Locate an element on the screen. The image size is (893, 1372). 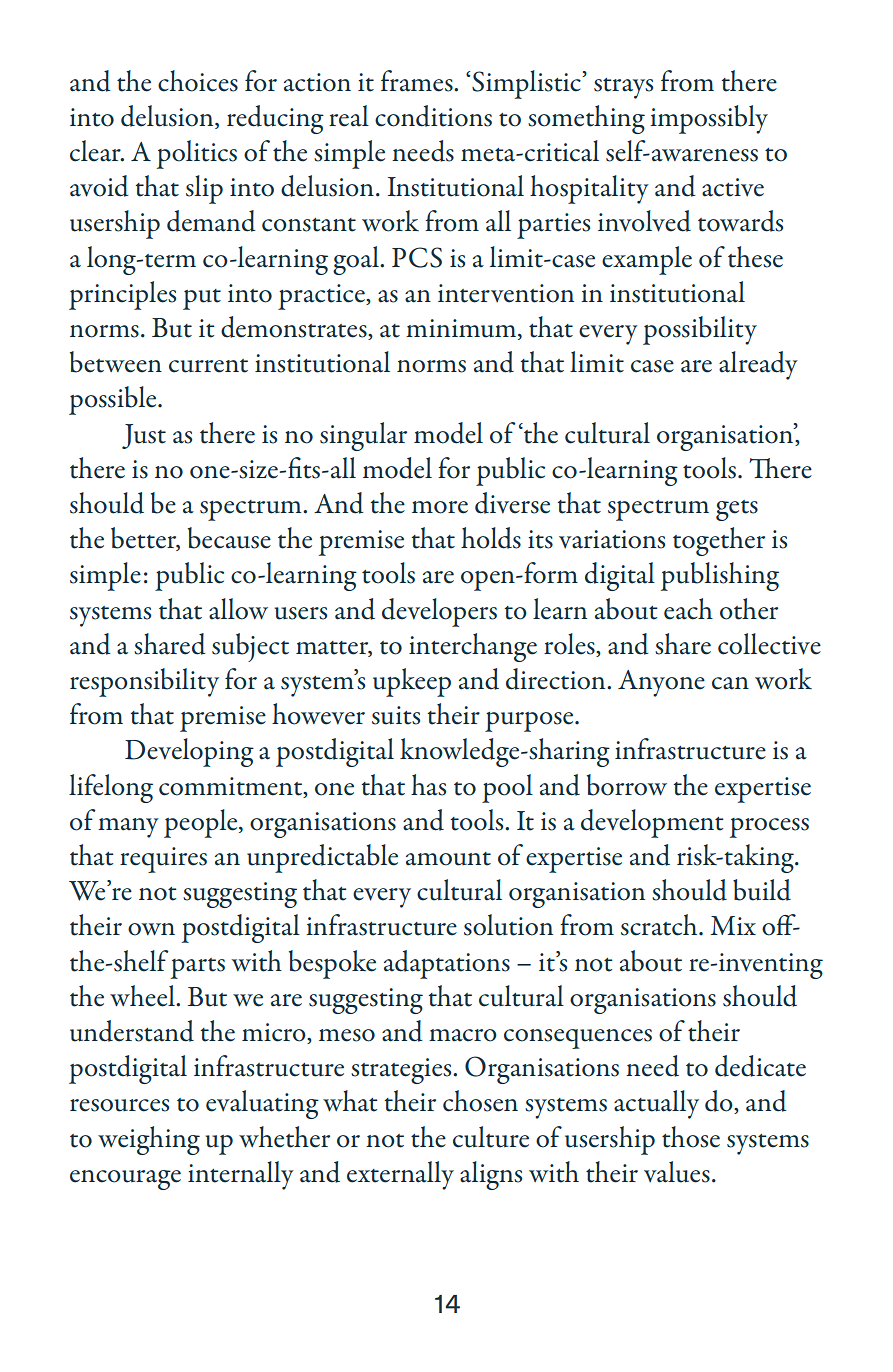
conditions is located at coordinates (433, 116).
